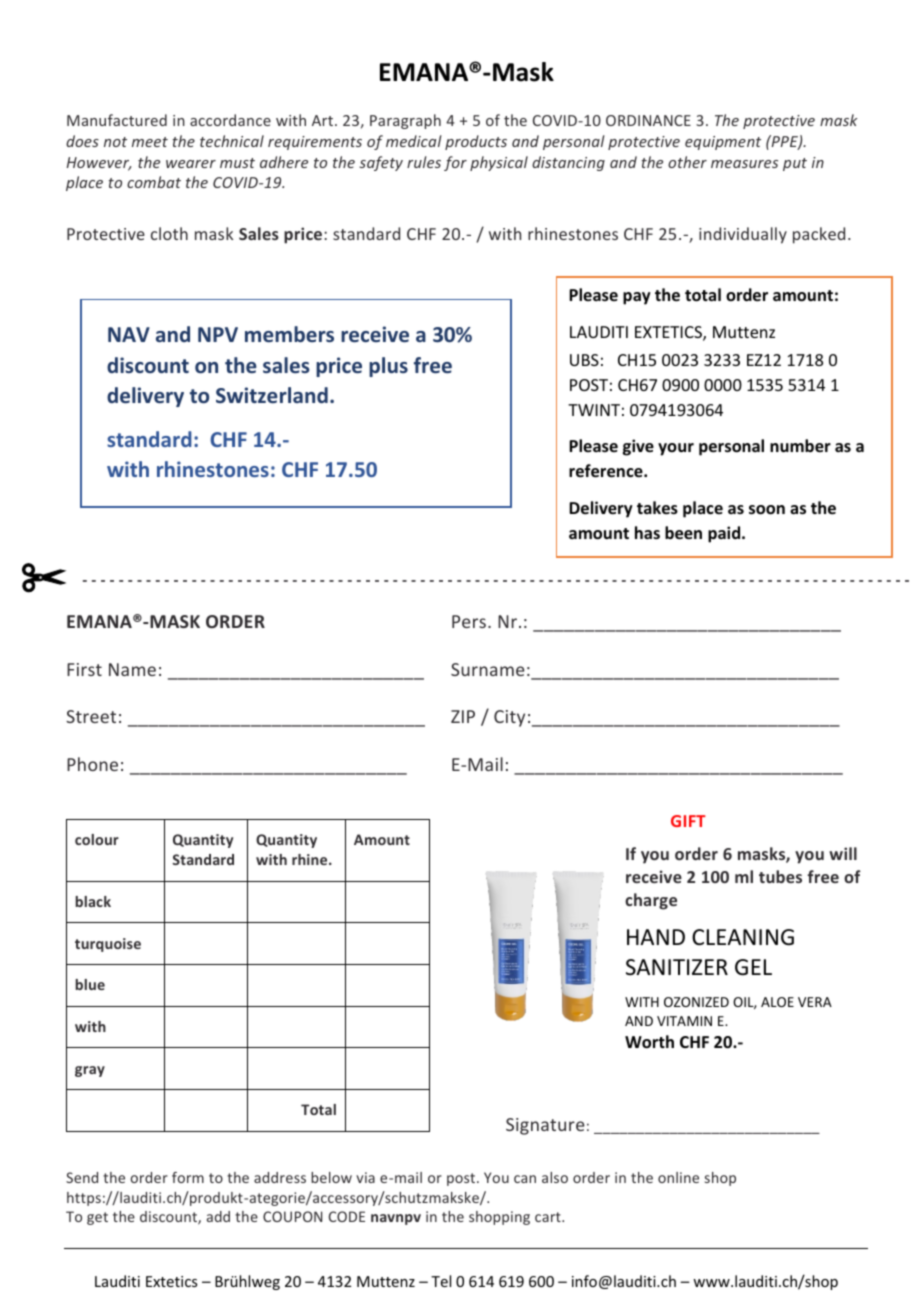 The height and width of the page is (1308, 924). I want to click on online, so click(678, 1177).
